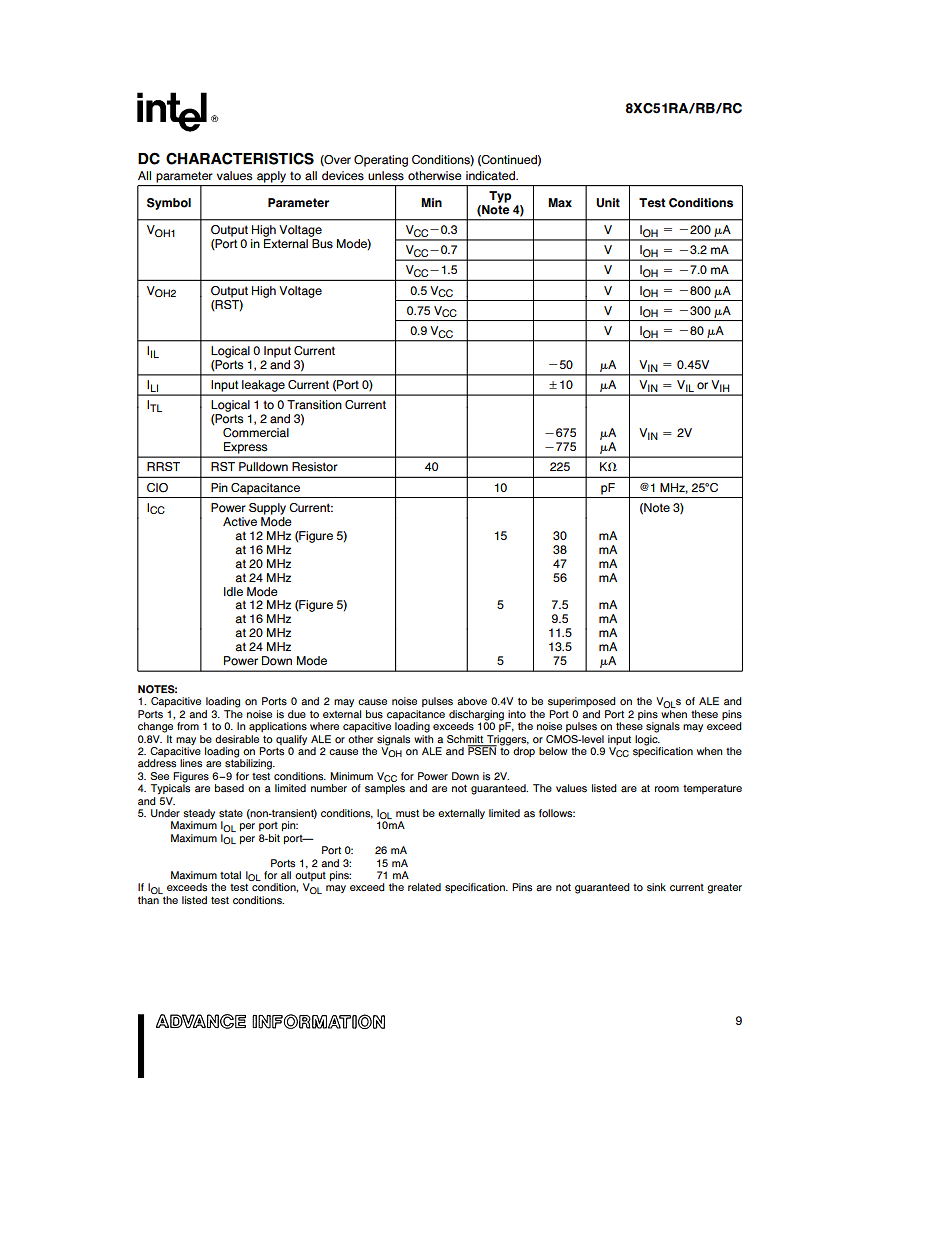 Image resolution: width=952 pixels, height=1233 pixels. What do you see at coordinates (230, 875) in the screenshot?
I see `total` at bounding box center [230, 875].
